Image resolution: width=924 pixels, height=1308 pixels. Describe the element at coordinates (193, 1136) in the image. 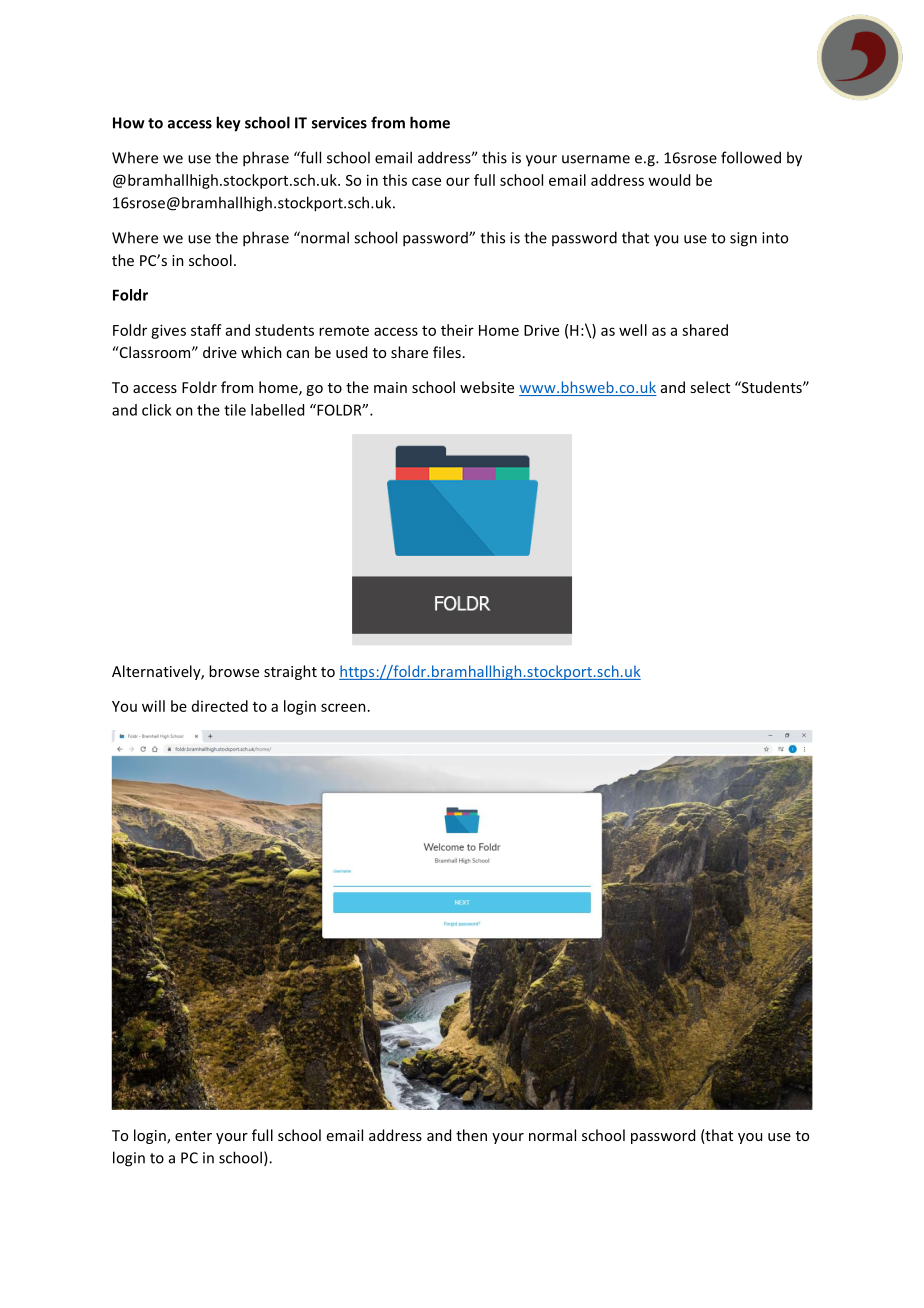

I see `enter` at that location.
